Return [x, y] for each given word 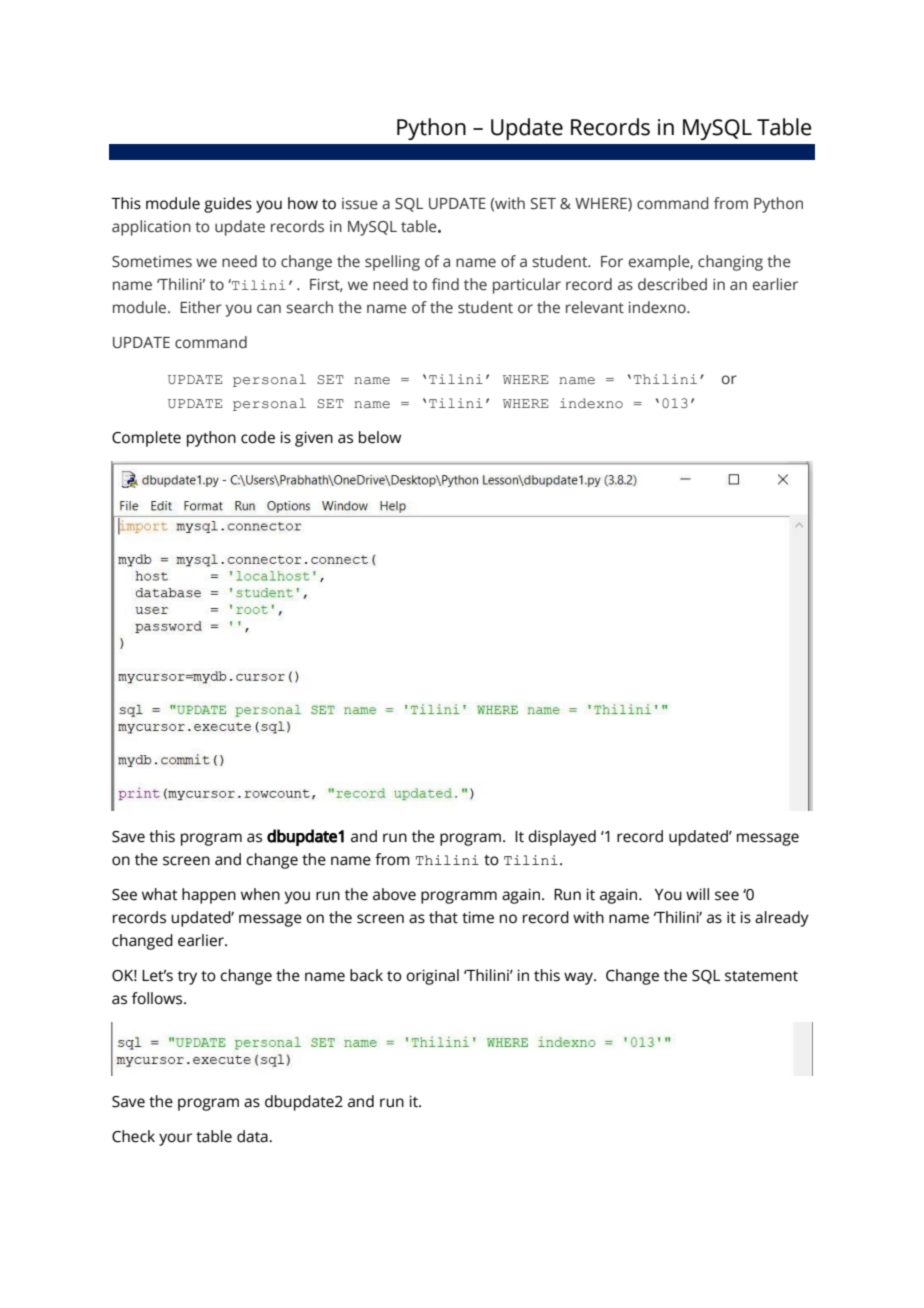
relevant [595, 307]
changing [730, 263]
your [175, 1139]
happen [209, 896]
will [697, 894]
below [380, 437]
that [443, 917]
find [445, 284]
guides [228, 205]
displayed [562, 838]
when [260, 894]
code [258, 437]
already [782, 919]
